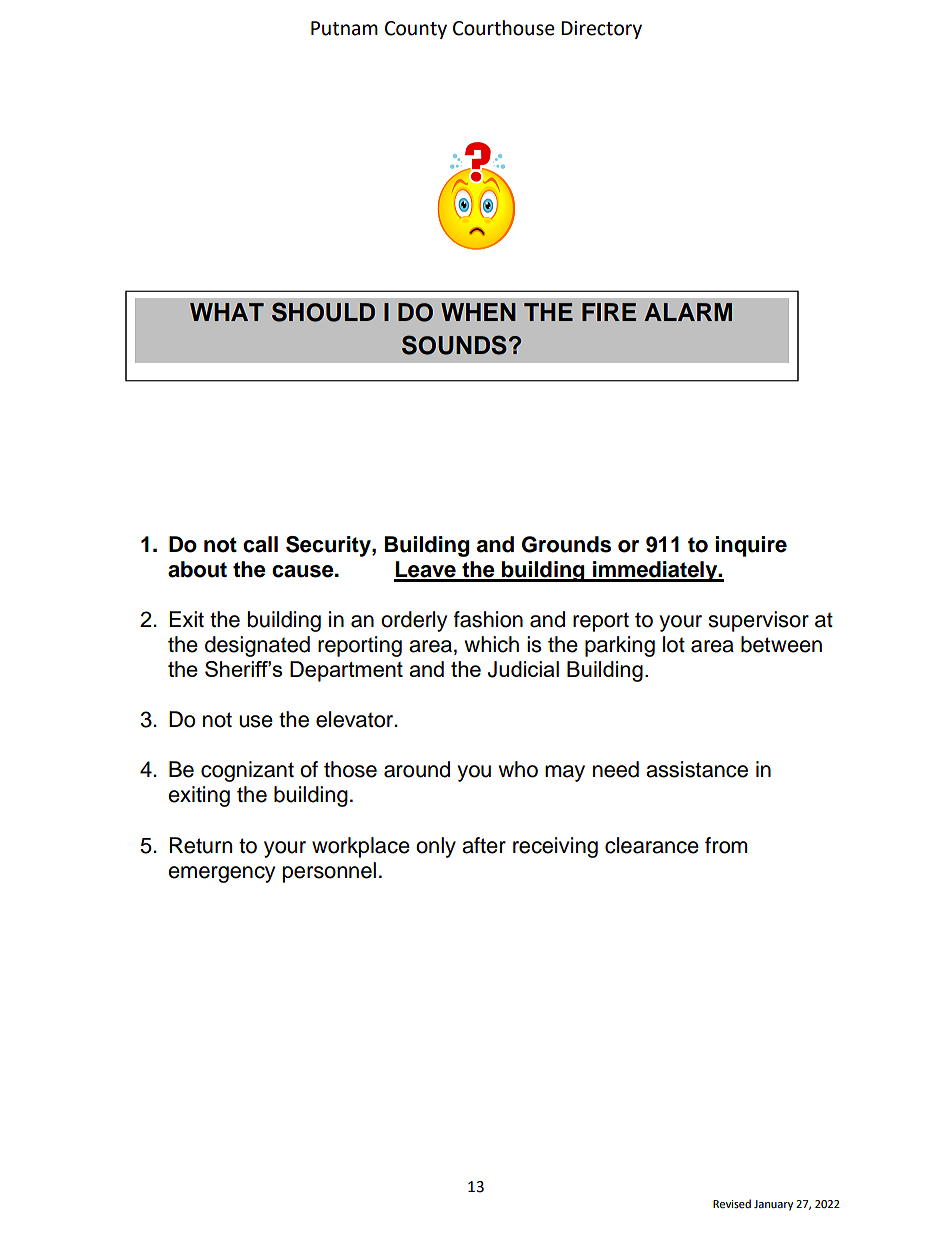  What do you see at coordinates (732, 1204) in the screenshot?
I see `Revised` at bounding box center [732, 1204].
